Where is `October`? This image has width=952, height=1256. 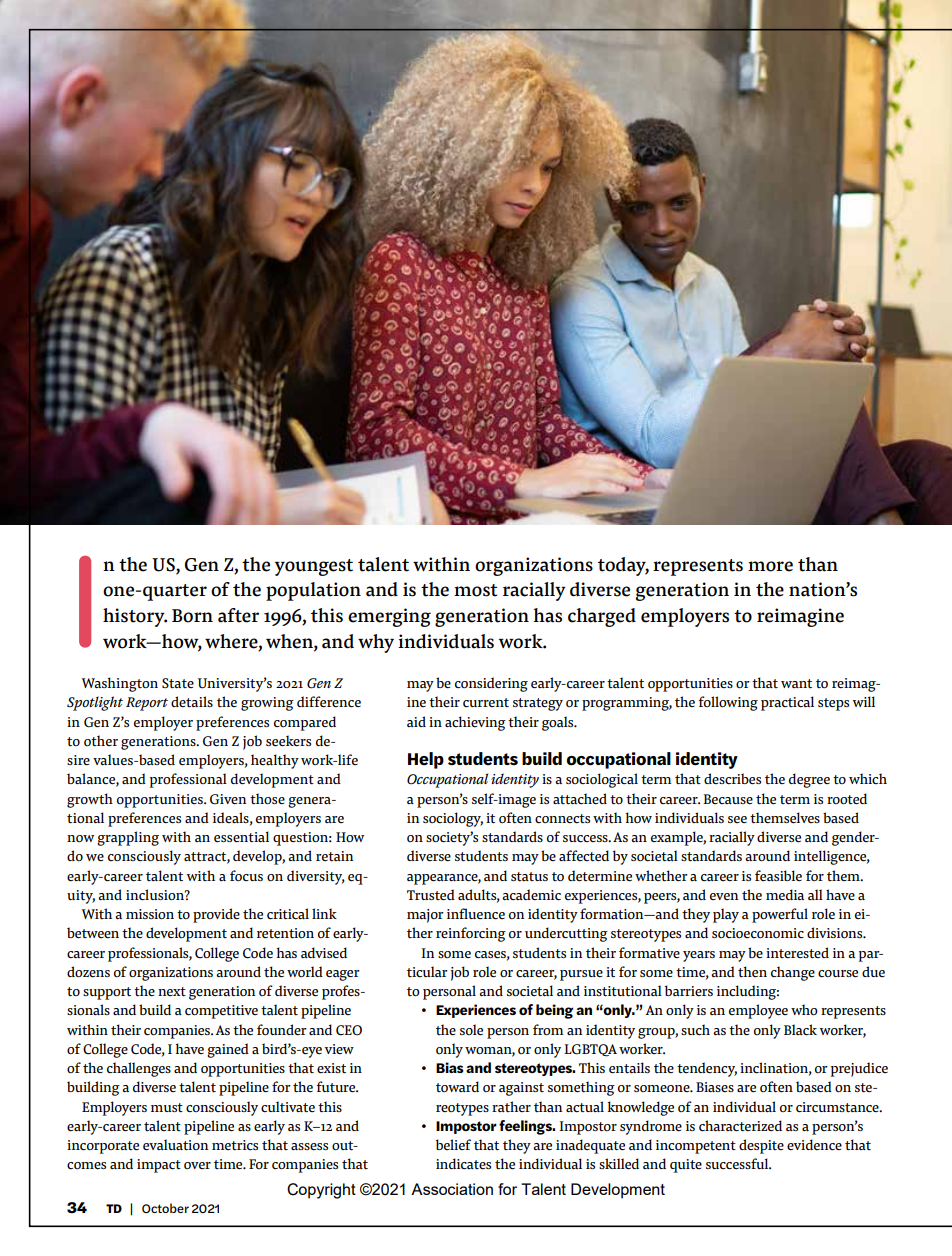 October is located at coordinates (165, 1208).
